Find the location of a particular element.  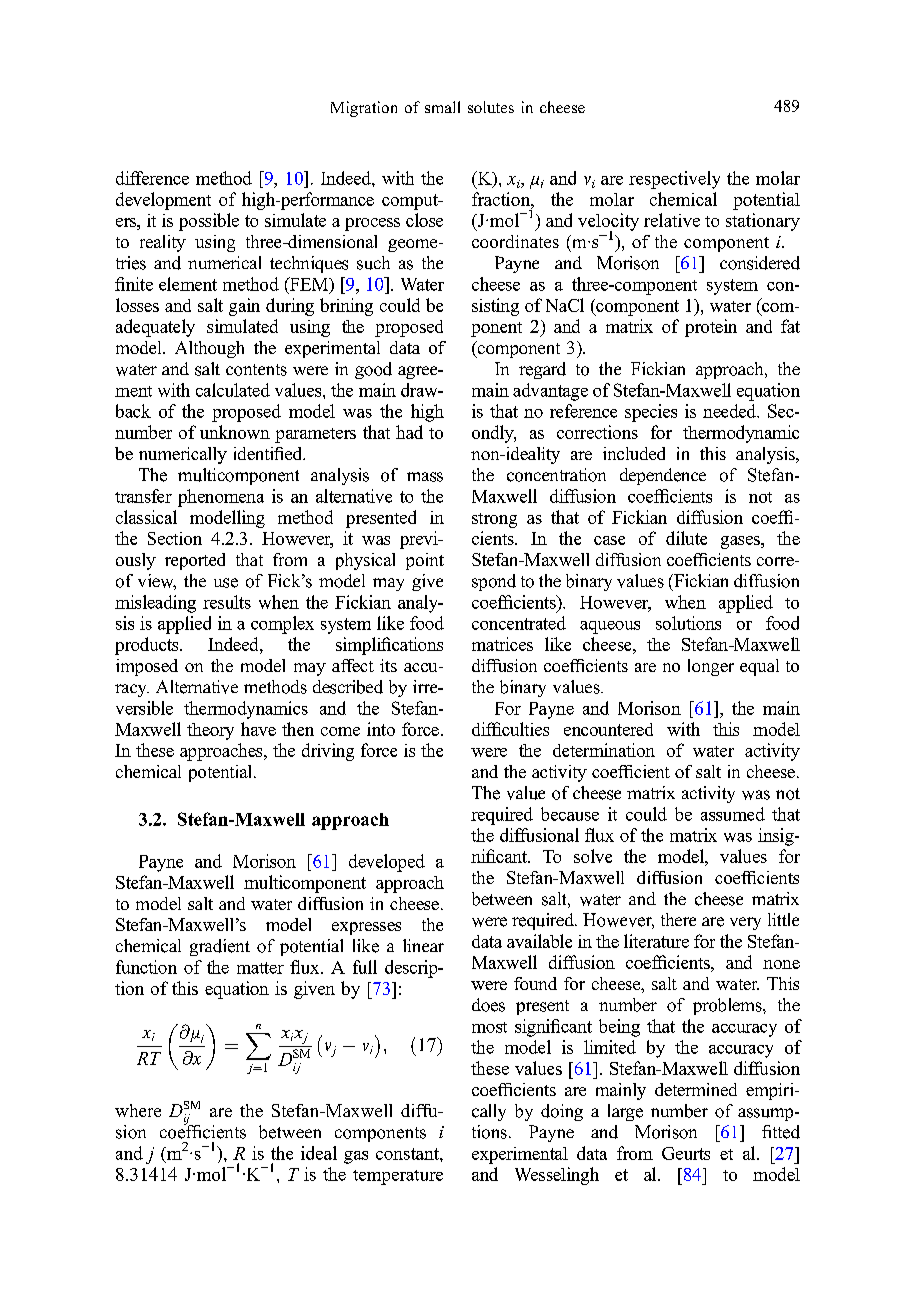

constant is located at coordinates (408, 1154).
